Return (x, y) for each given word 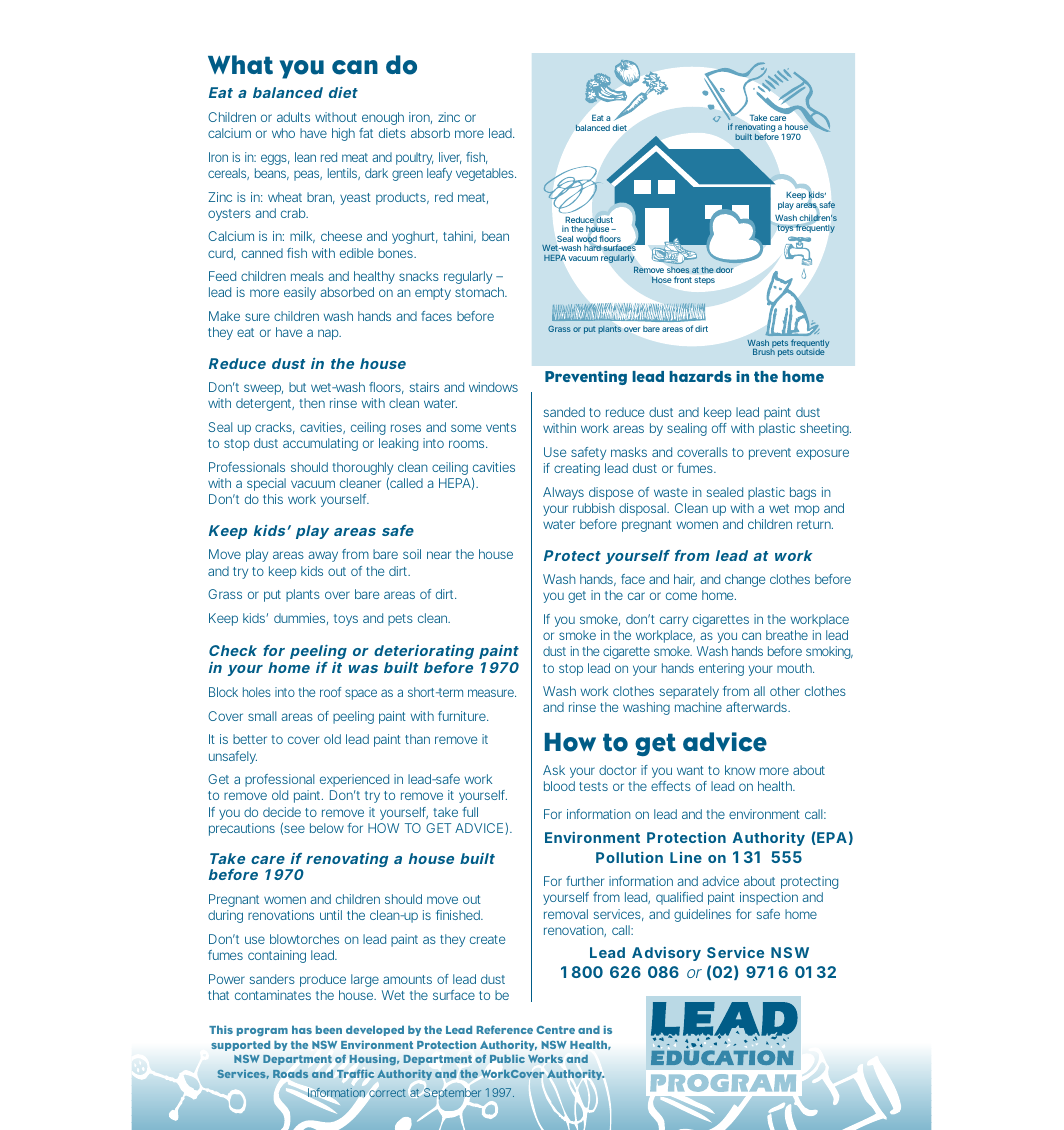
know (740, 770)
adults (293, 117)
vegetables (486, 174)
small (262, 716)
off (719, 428)
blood (559, 786)
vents (501, 427)
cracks (275, 428)
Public (507, 1059)
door (724, 270)
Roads (290, 1074)
